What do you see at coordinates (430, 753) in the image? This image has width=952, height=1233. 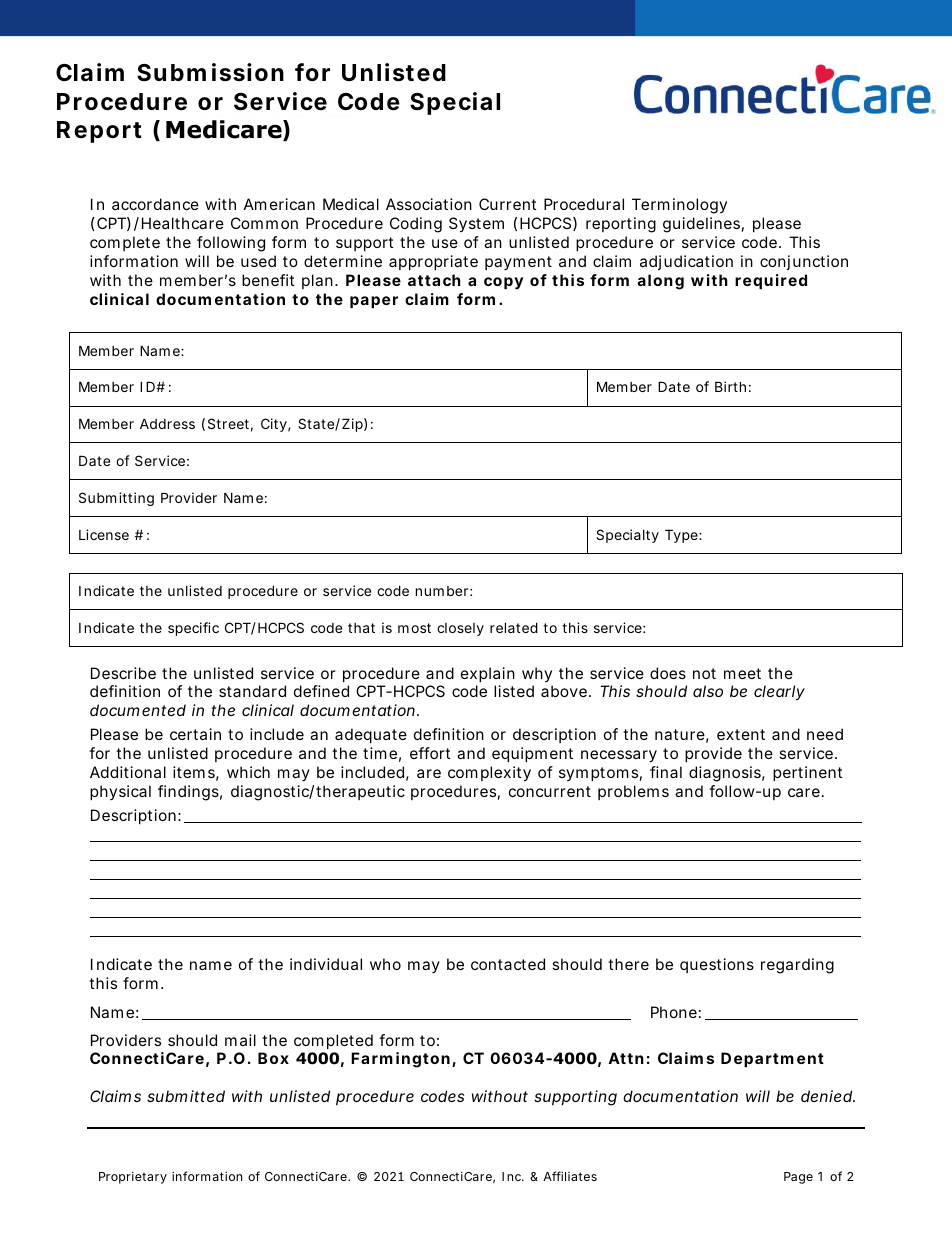 I see `effort` at bounding box center [430, 753].
